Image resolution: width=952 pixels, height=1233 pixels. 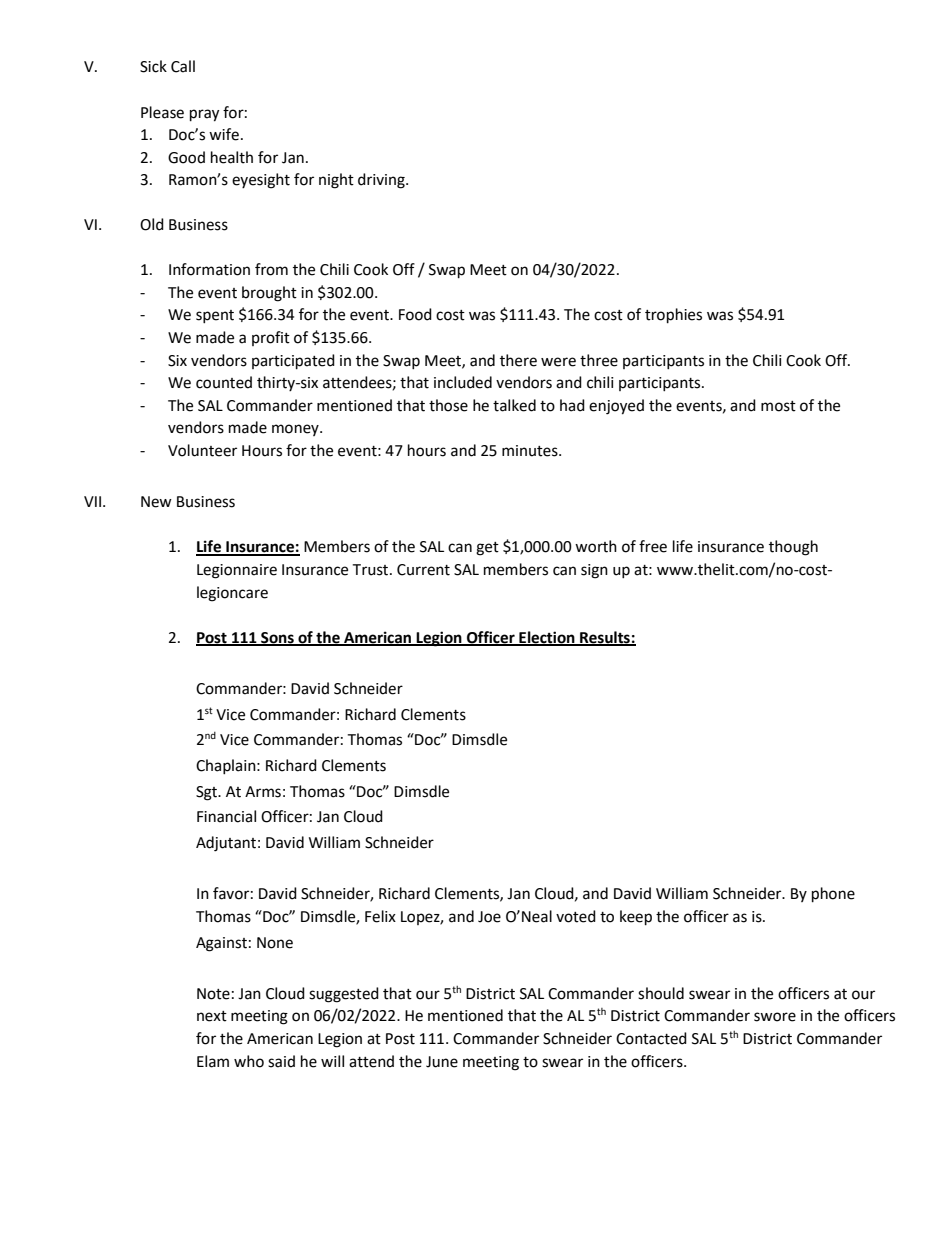 I want to click on swore, so click(x=775, y=1017).
